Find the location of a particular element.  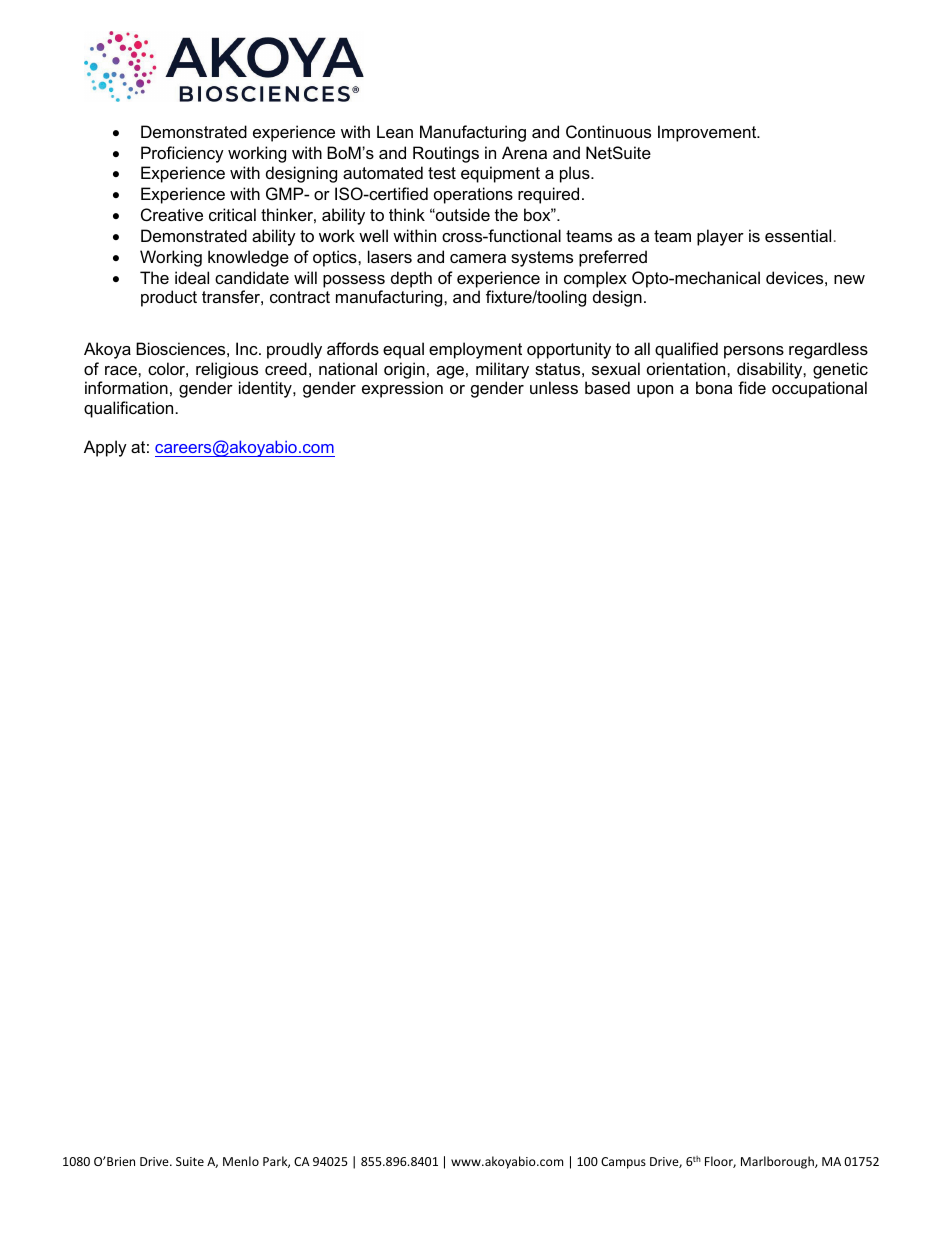

Marlborough is located at coordinates (778, 1162).
